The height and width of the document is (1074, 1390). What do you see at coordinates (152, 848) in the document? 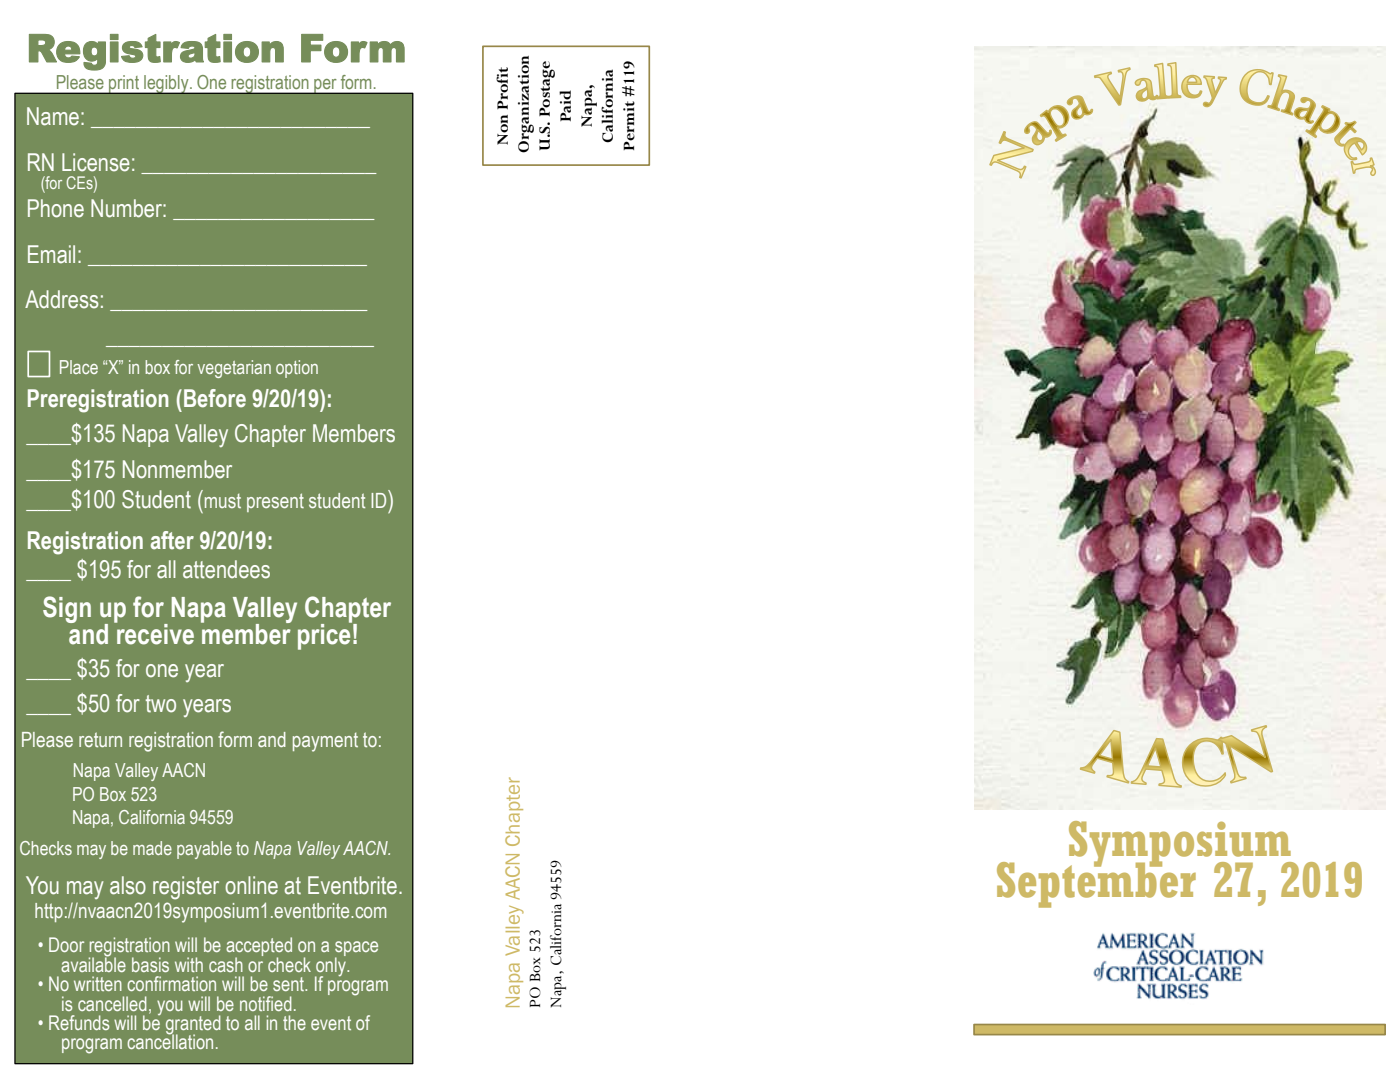
I see `made` at bounding box center [152, 848].
